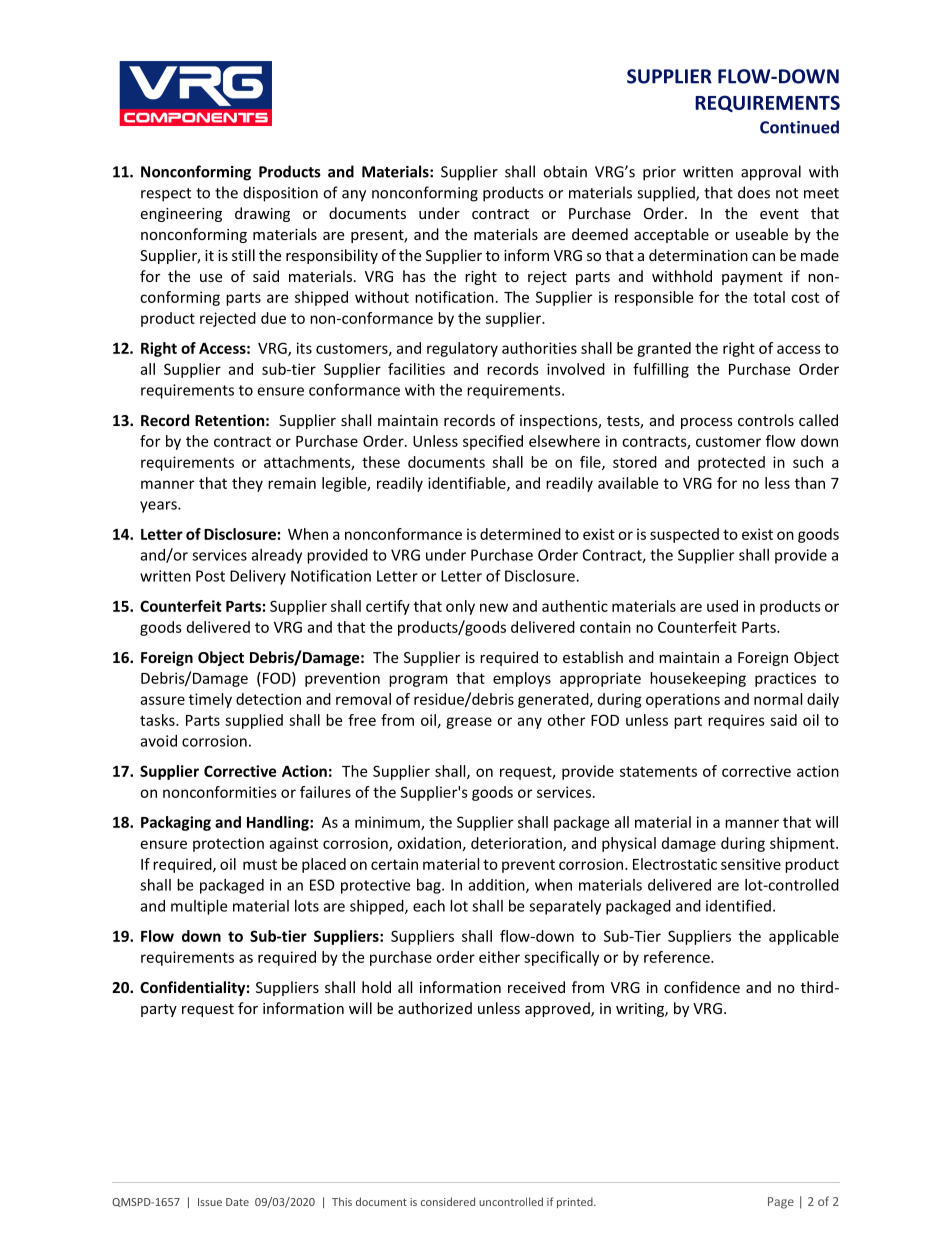 This screenshot has height=1233, width=952. I want to click on obtain, so click(565, 171).
